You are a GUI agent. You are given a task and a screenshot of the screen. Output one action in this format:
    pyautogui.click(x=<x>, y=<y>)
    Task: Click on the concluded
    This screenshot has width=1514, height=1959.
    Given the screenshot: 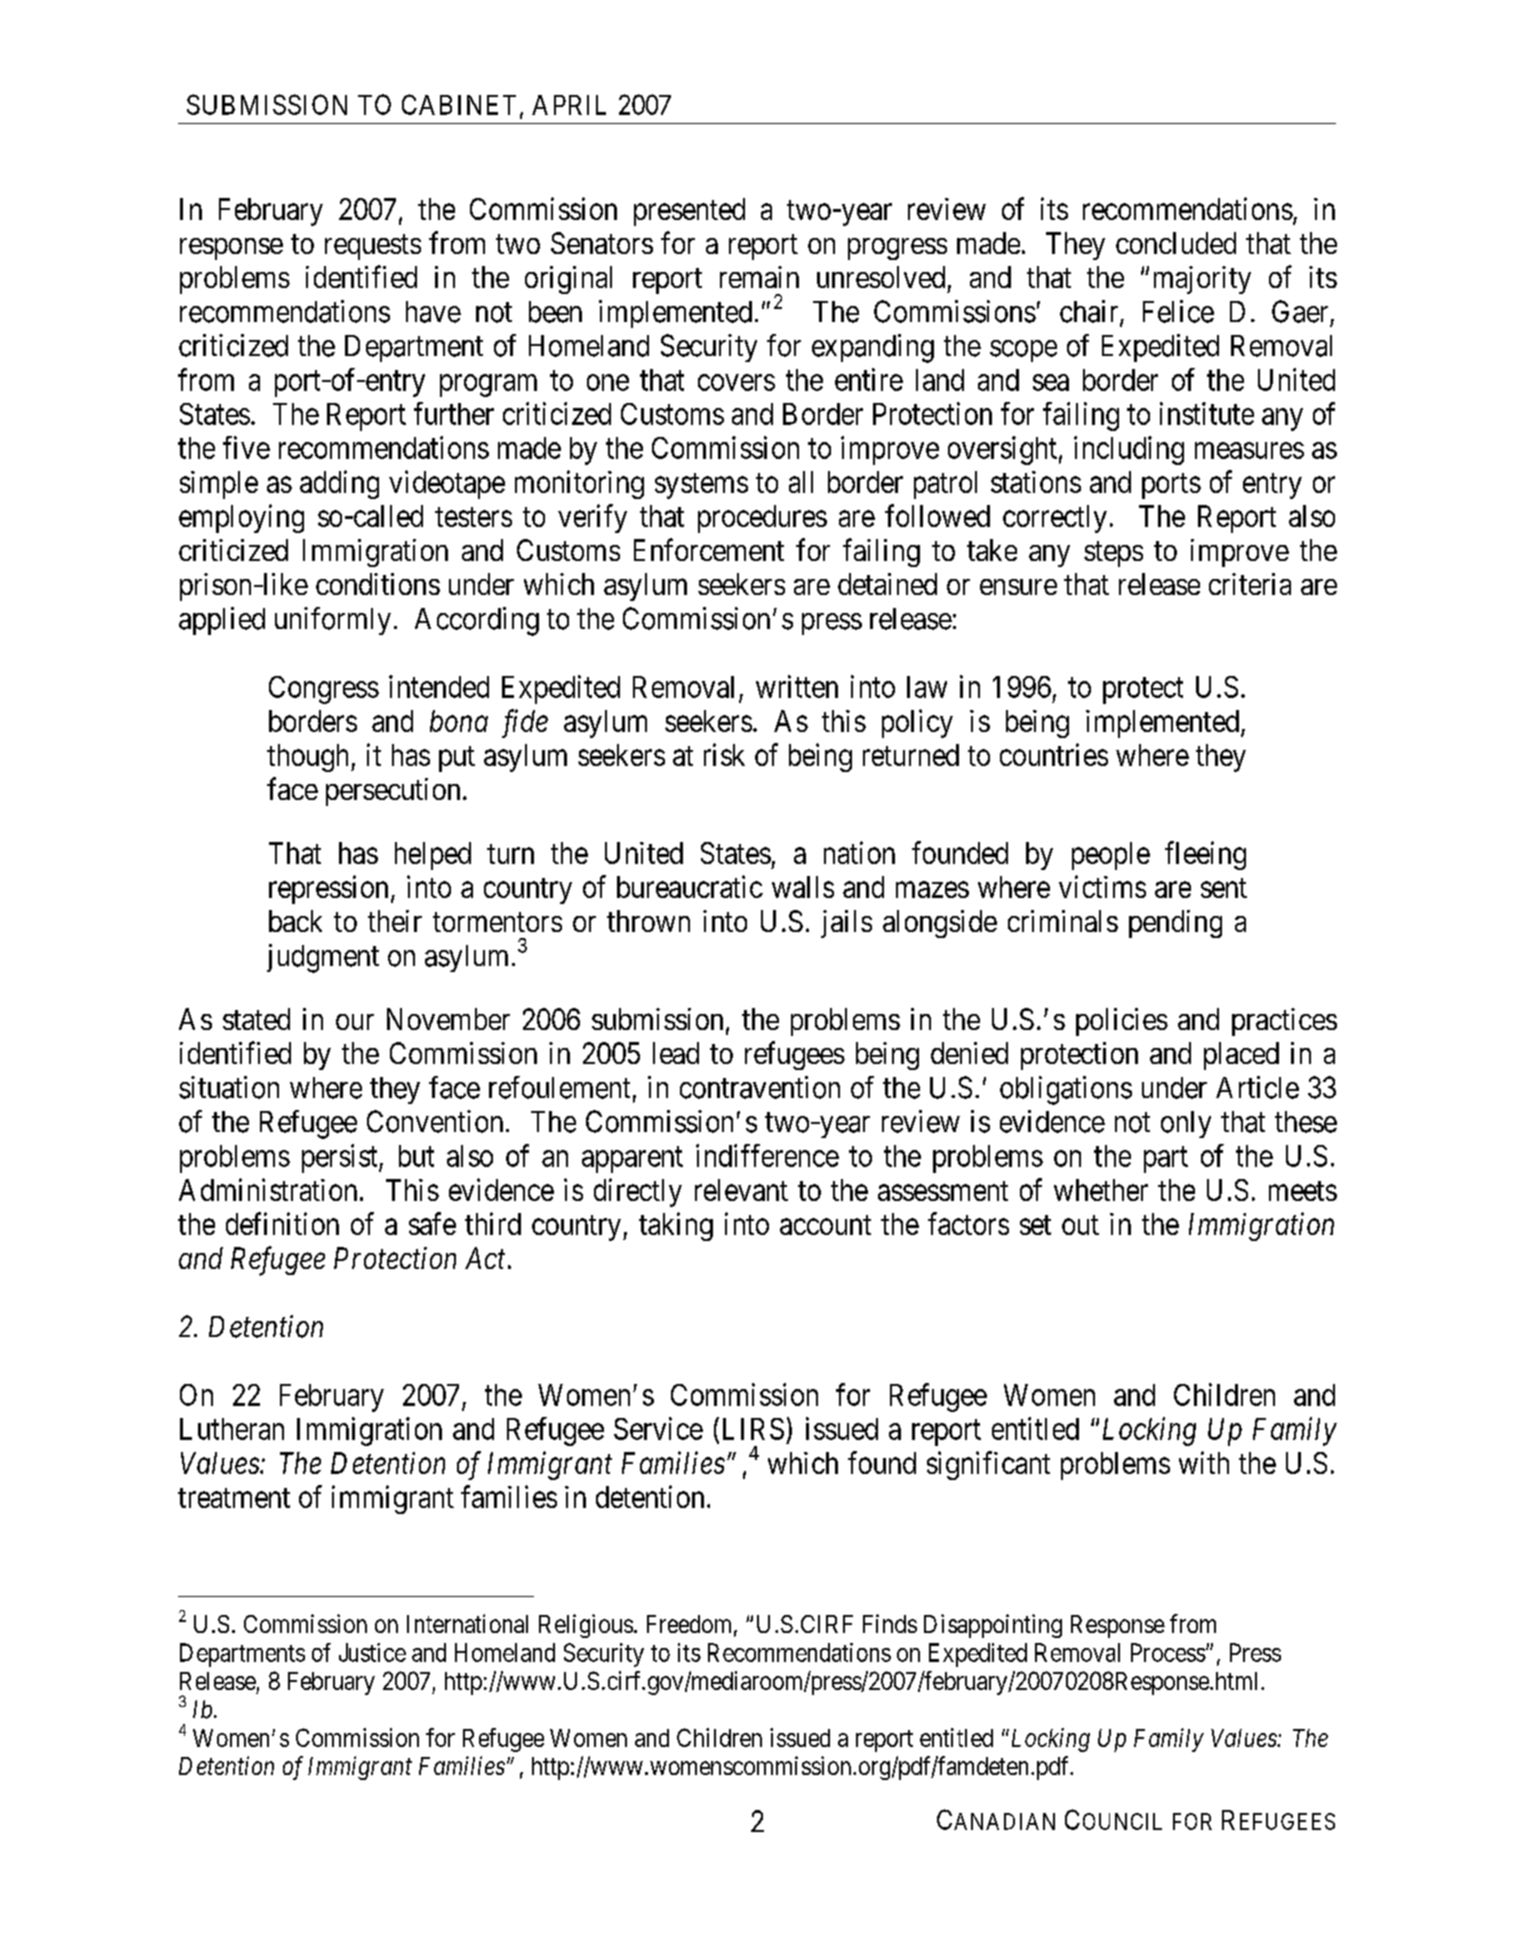 What is the action you would take?
    pyautogui.click(x=1176, y=243)
